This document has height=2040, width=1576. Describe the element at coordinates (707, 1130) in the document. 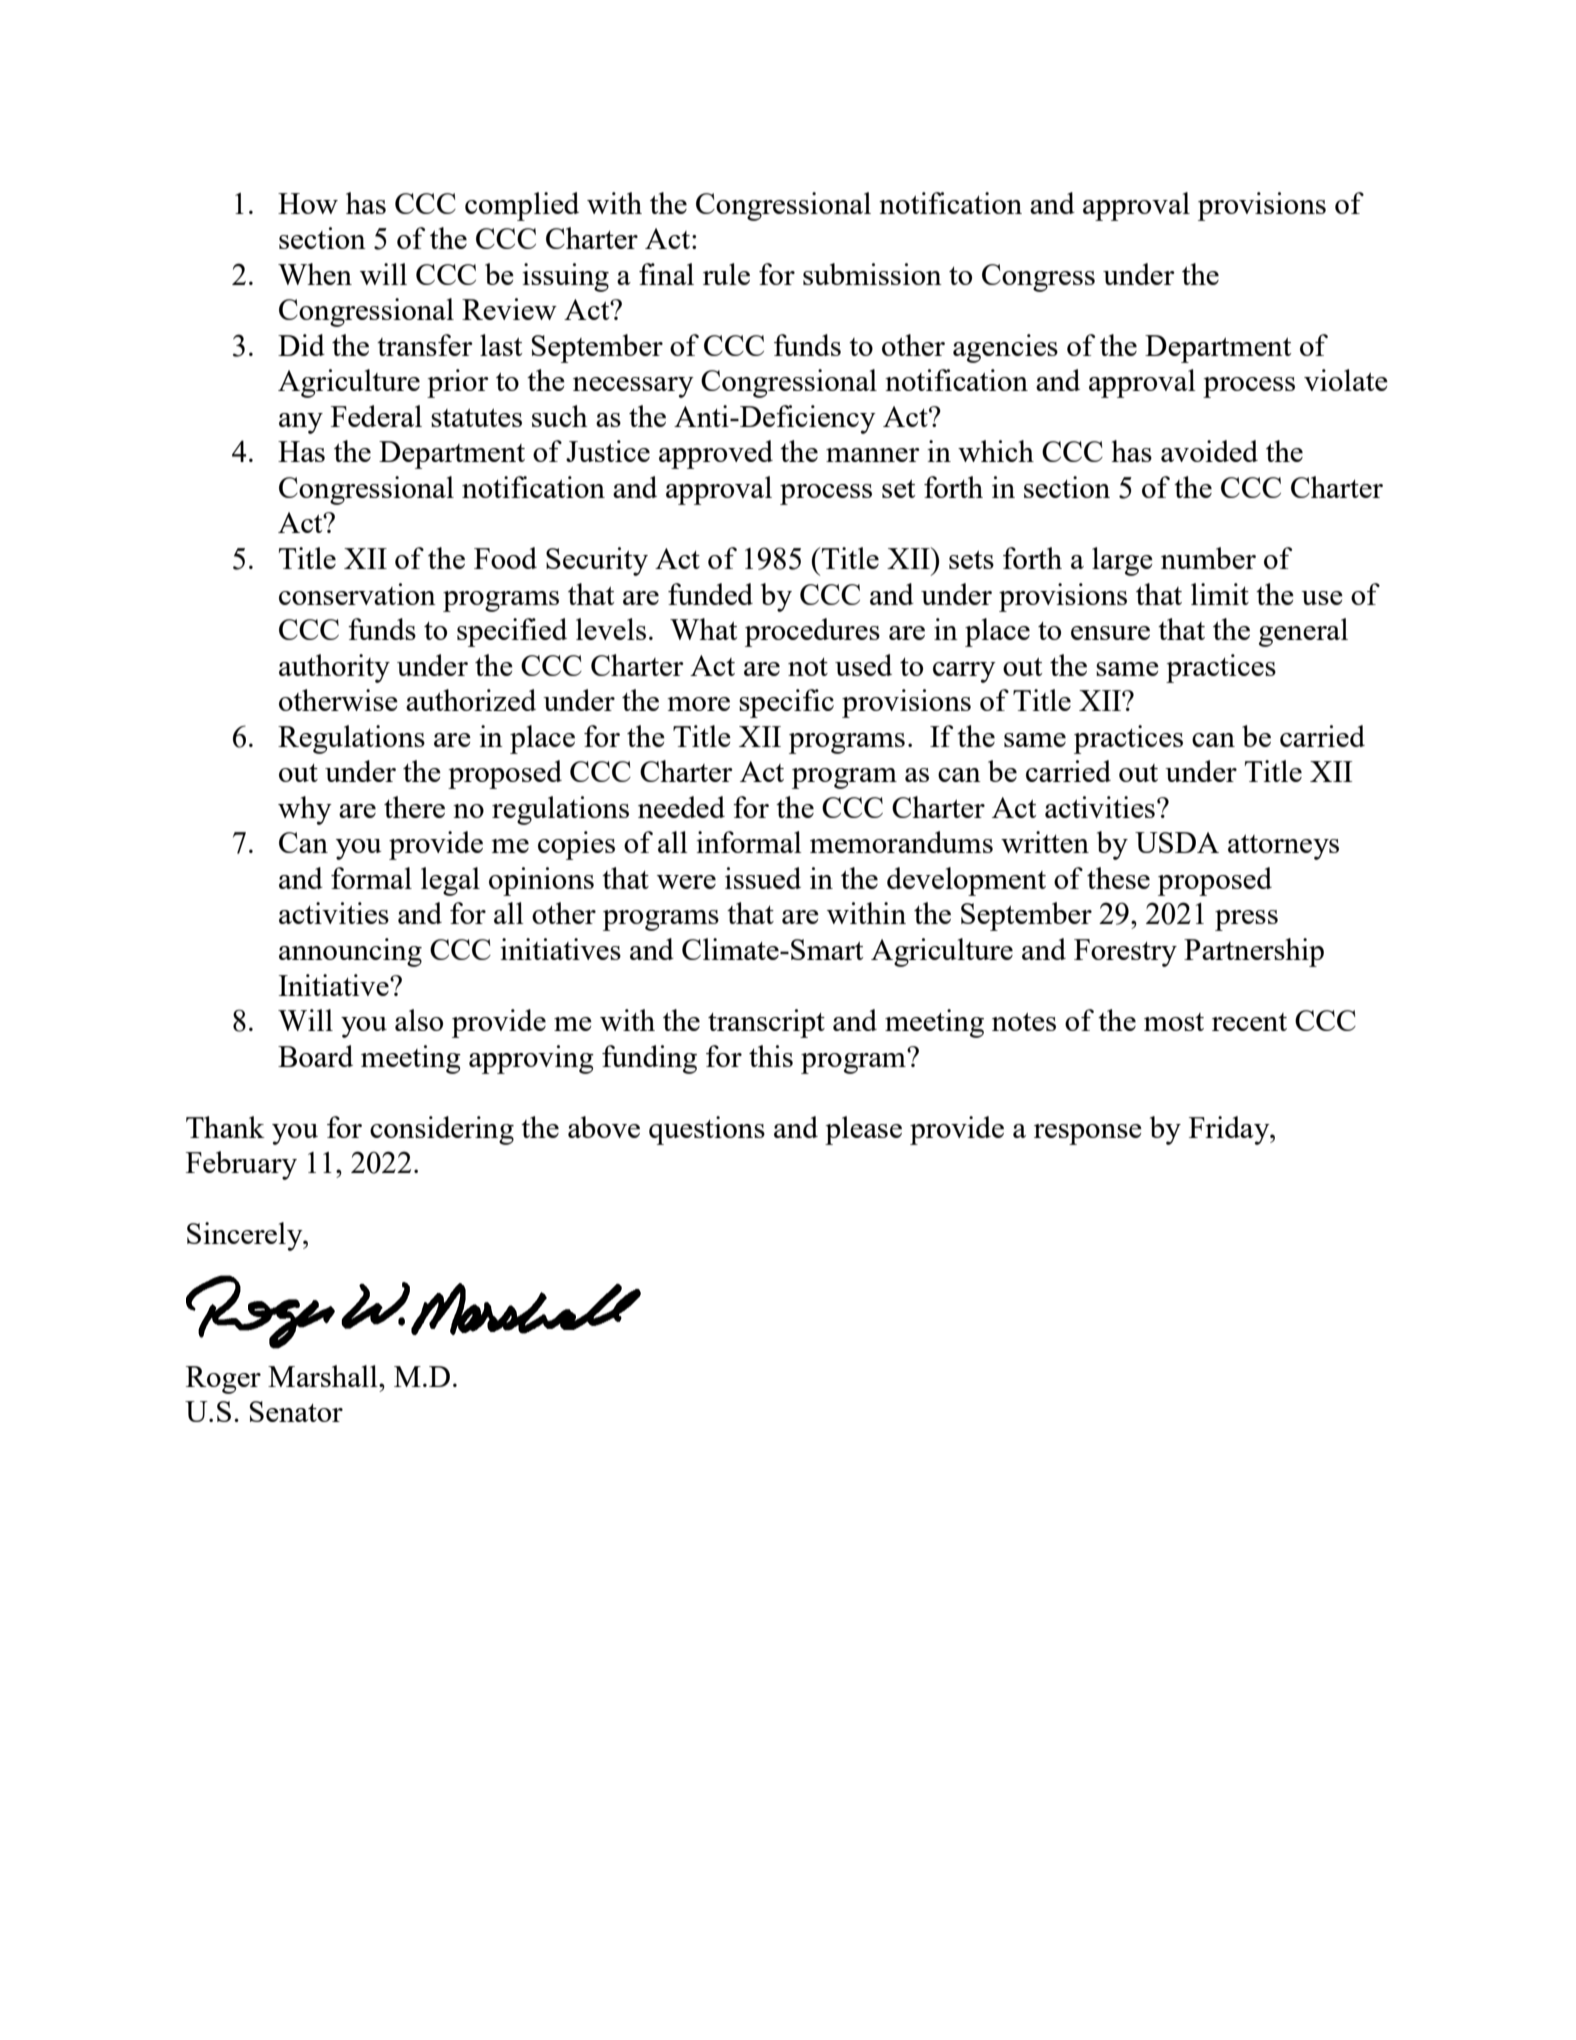

I see `questions` at that location.
